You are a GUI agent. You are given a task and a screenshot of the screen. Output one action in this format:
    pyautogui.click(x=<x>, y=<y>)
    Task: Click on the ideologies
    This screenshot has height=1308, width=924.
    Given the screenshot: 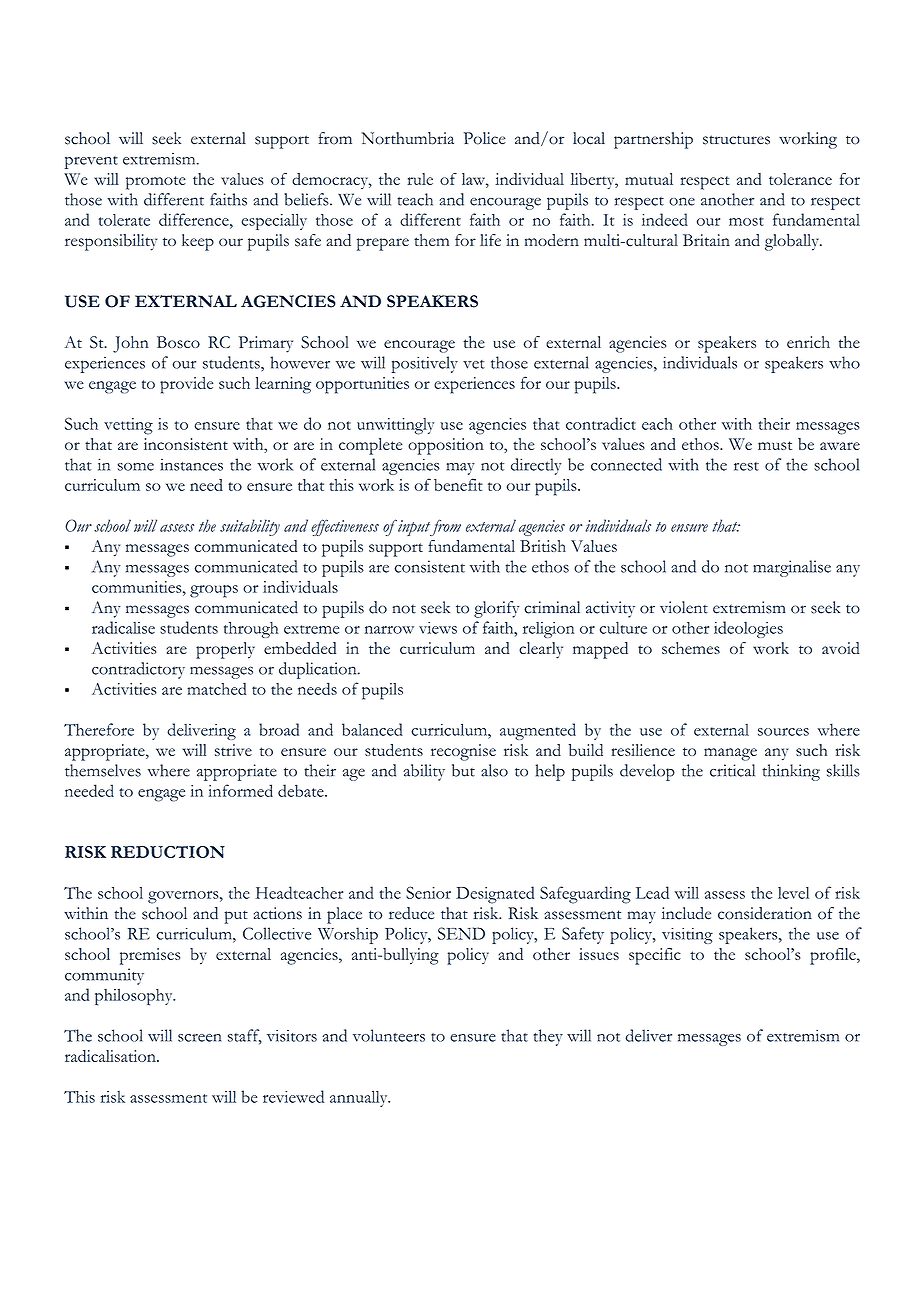 What is the action you would take?
    pyautogui.click(x=748, y=629)
